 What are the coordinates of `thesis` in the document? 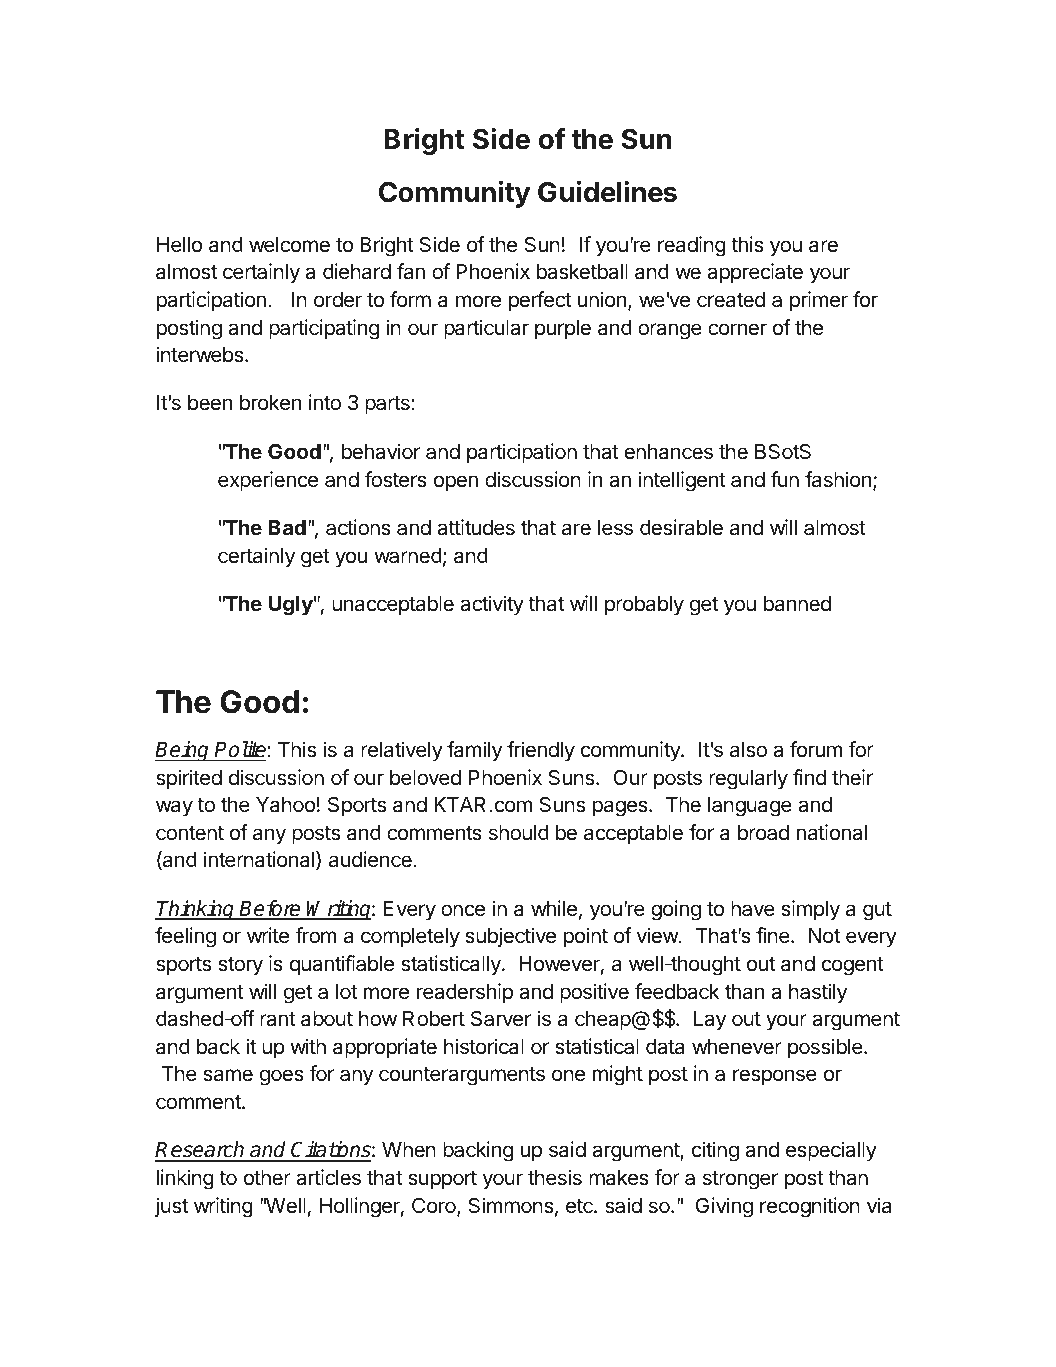 It's located at (555, 1177).
